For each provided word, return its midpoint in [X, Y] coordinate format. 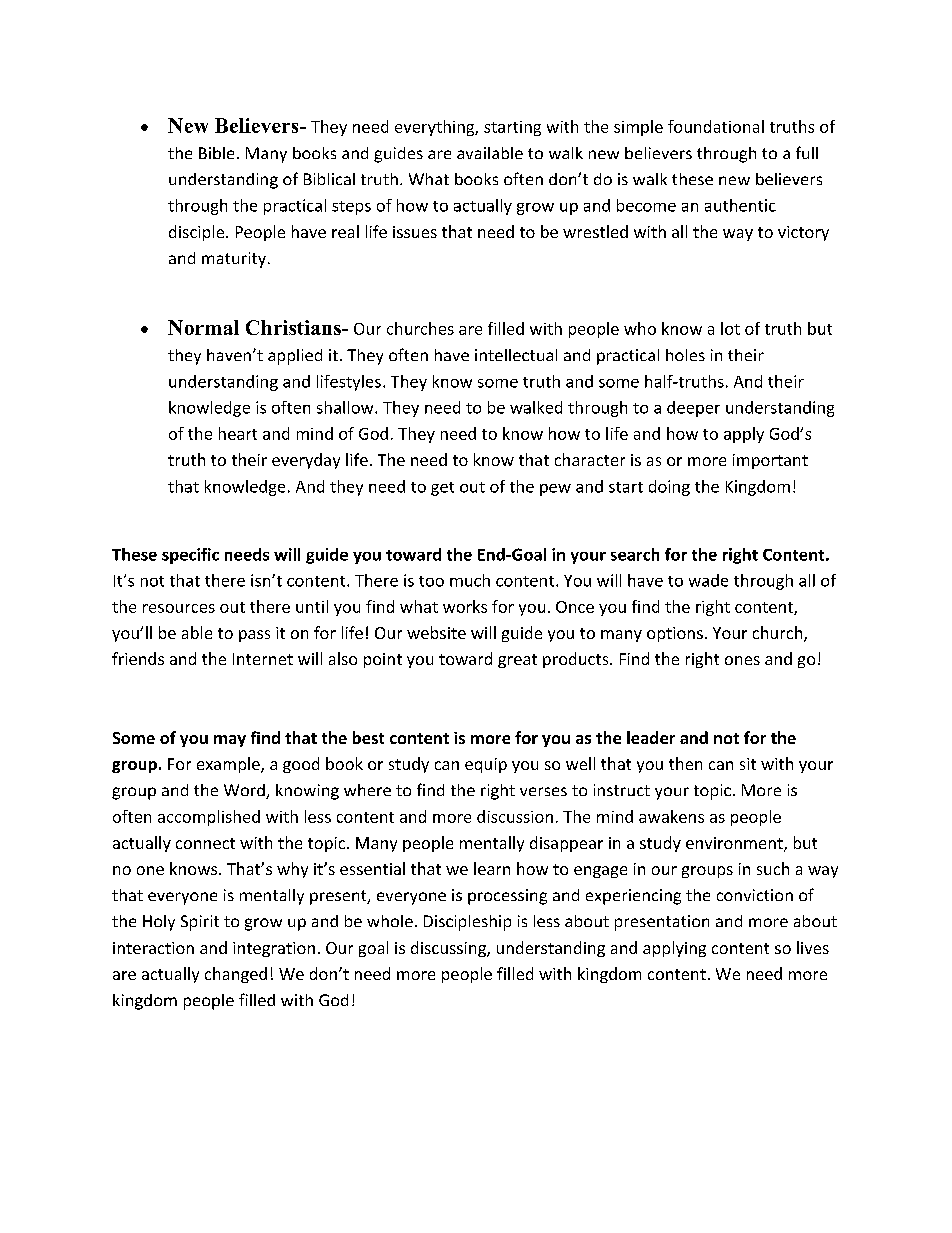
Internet [263, 659]
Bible [216, 153]
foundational [716, 126]
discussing [449, 949]
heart [238, 433]
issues [415, 232]
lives [813, 947]
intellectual [516, 355]
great [517, 661]
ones [742, 660]
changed [236, 975]
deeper [693, 409]
